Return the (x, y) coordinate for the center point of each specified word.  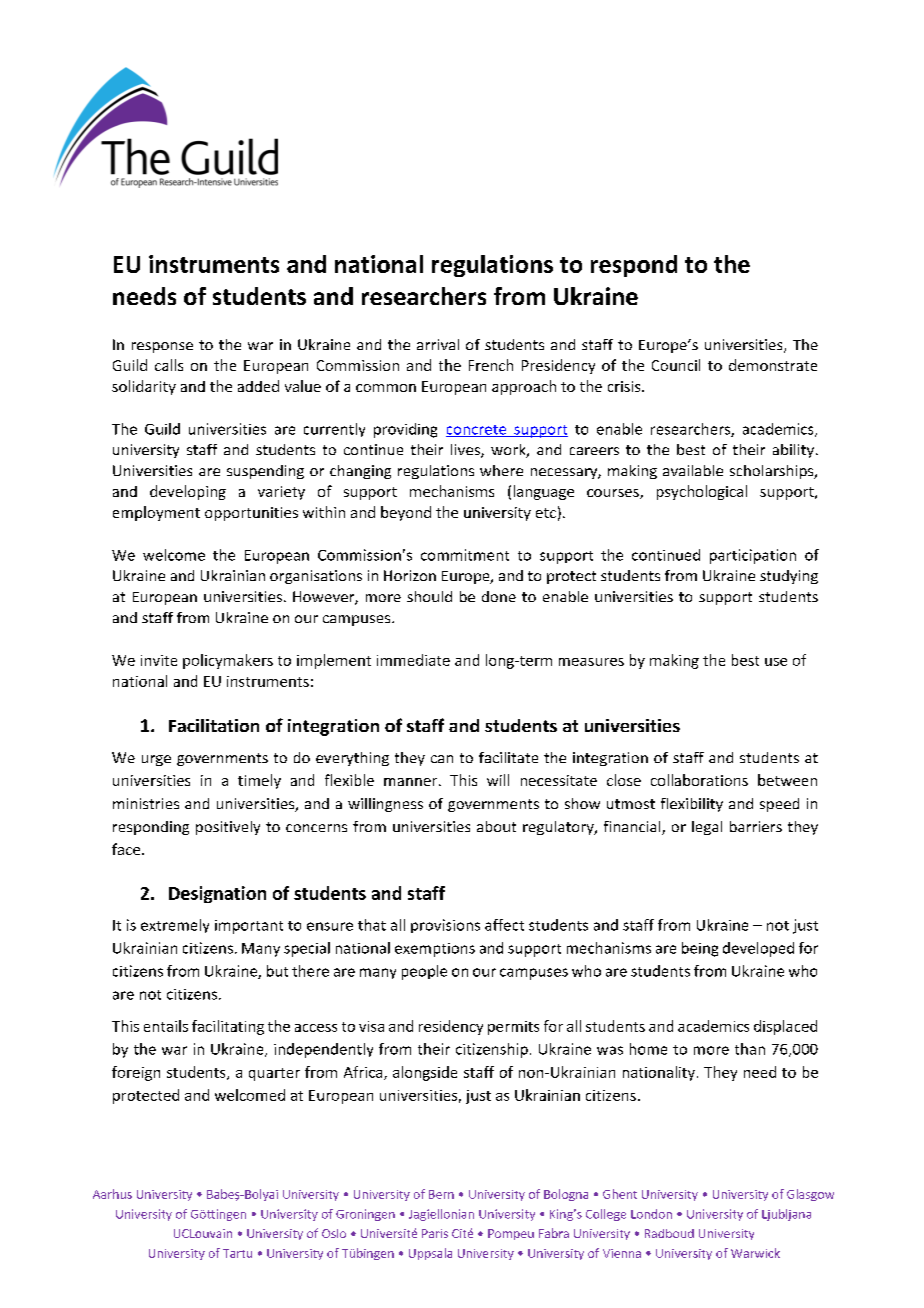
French (491, 365)
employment (156, 513)
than (750, 1049)
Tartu (237, 1253)
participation (753, 556)
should (429, 596)
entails (166, 1026)
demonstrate (773, 365)
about (496, 826)
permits (513, 1028)
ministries (146, 803)
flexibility (692, 805)
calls (169, 365)
